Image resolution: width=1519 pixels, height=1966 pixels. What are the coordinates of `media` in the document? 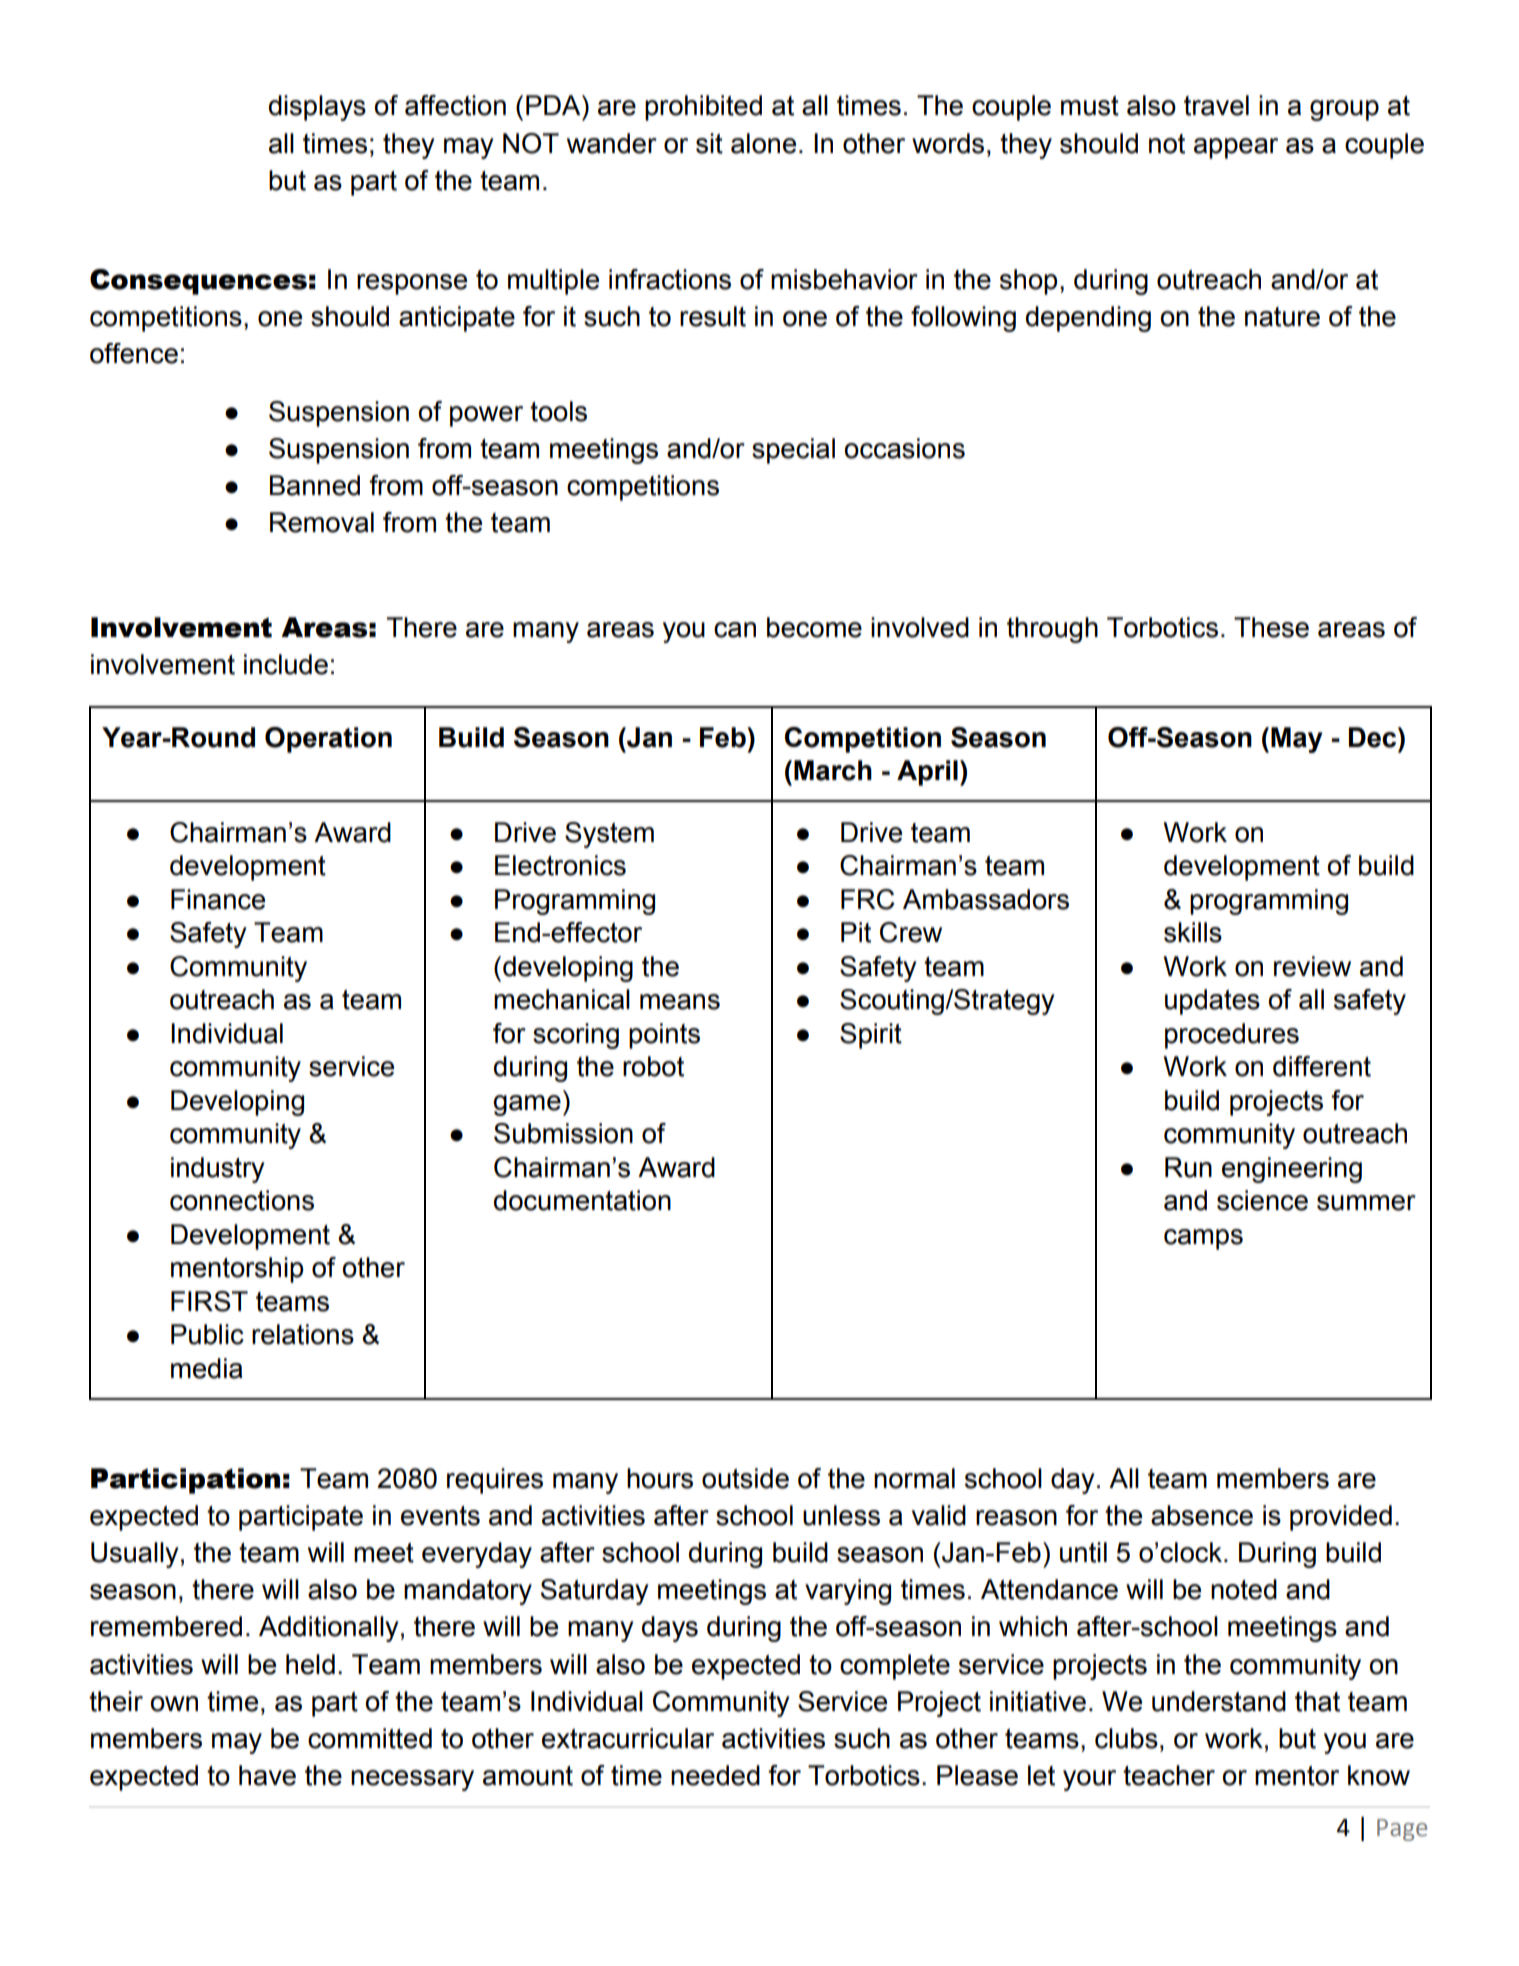 It's located at (207, 1368).
